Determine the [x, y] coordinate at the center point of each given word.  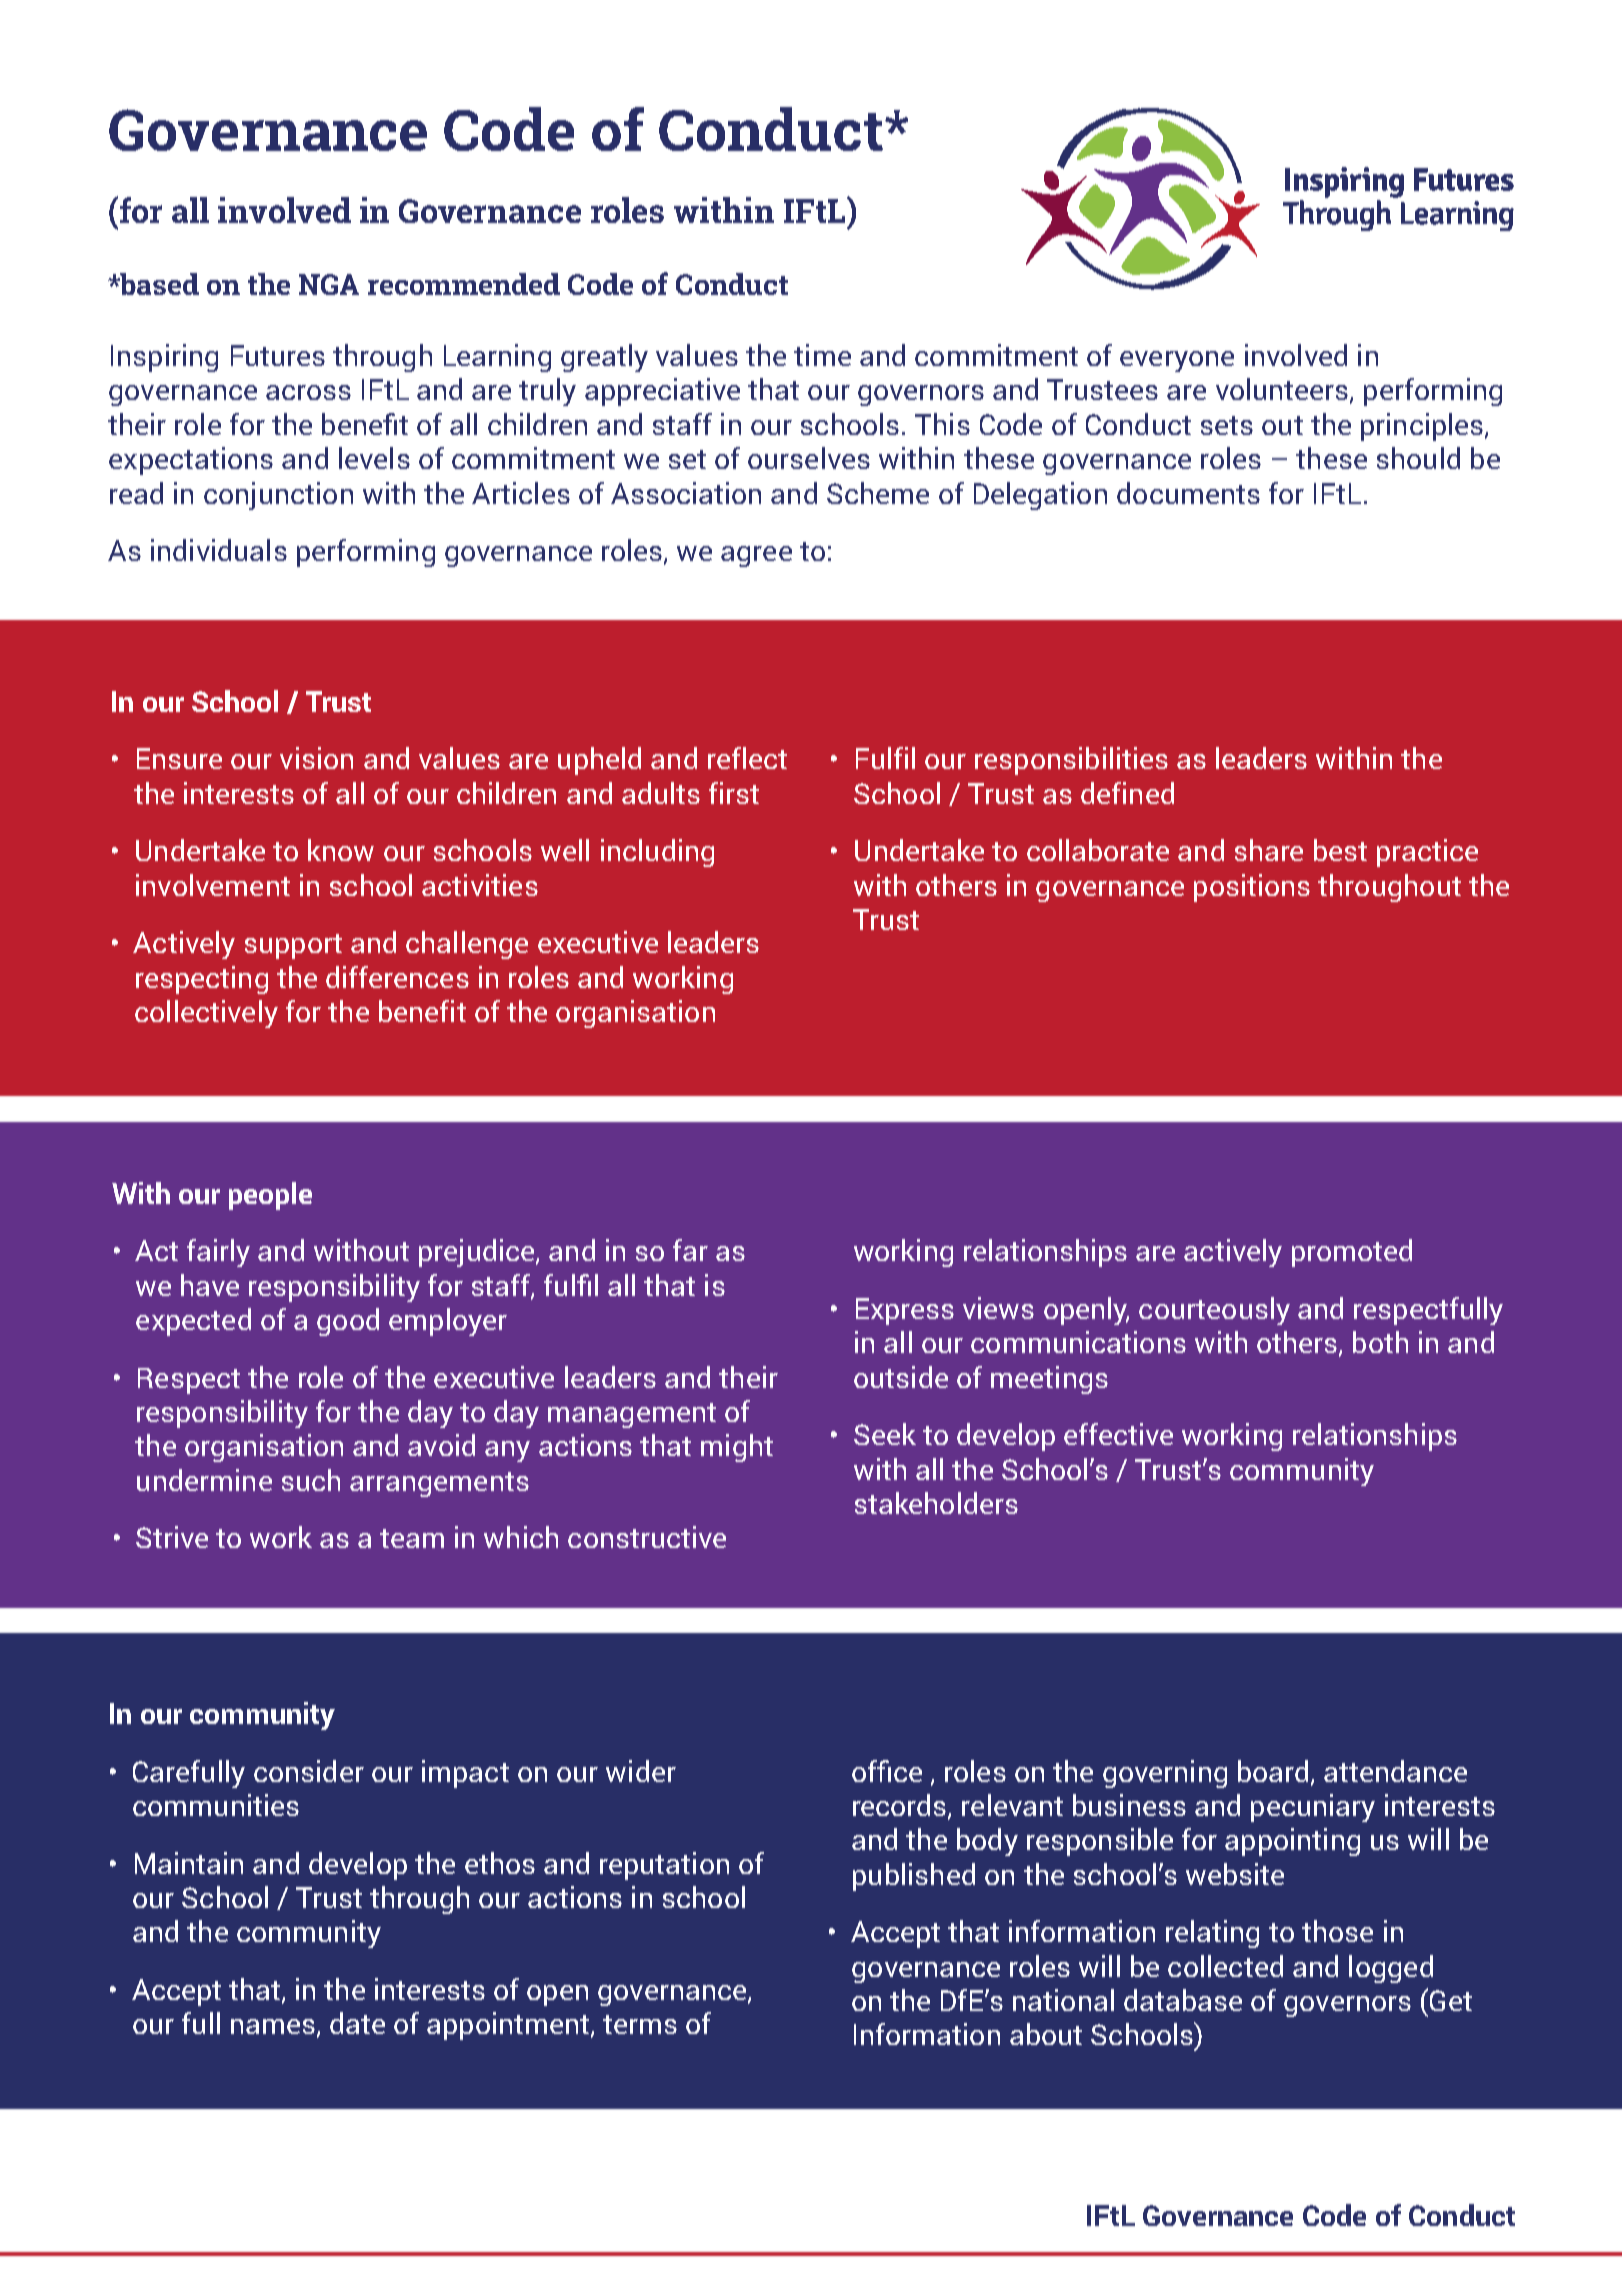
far [690, 1250]
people [270, 1196]
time [822, 355]
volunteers [1283, 390]
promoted [1352, 1253]
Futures [278, 355]
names [273, 2026]
